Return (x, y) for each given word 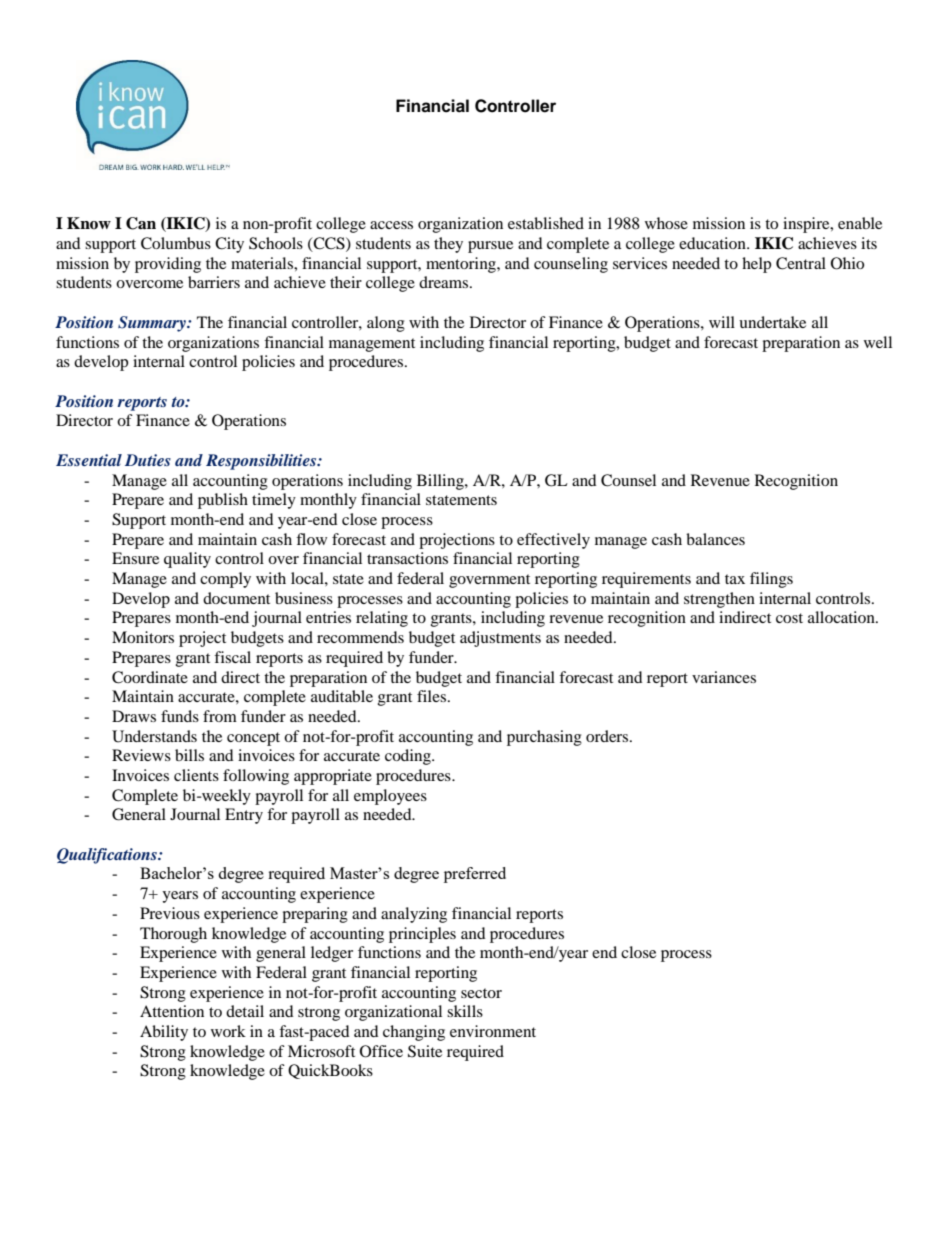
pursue (490, 247)
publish (223, 501)
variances (724, 677)
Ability (164, 1033)
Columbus (176, 243)
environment (493, 1031)
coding (409, 757)
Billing (441, 482)
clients (196, 775)
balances (715, 539)
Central (801, 263)
